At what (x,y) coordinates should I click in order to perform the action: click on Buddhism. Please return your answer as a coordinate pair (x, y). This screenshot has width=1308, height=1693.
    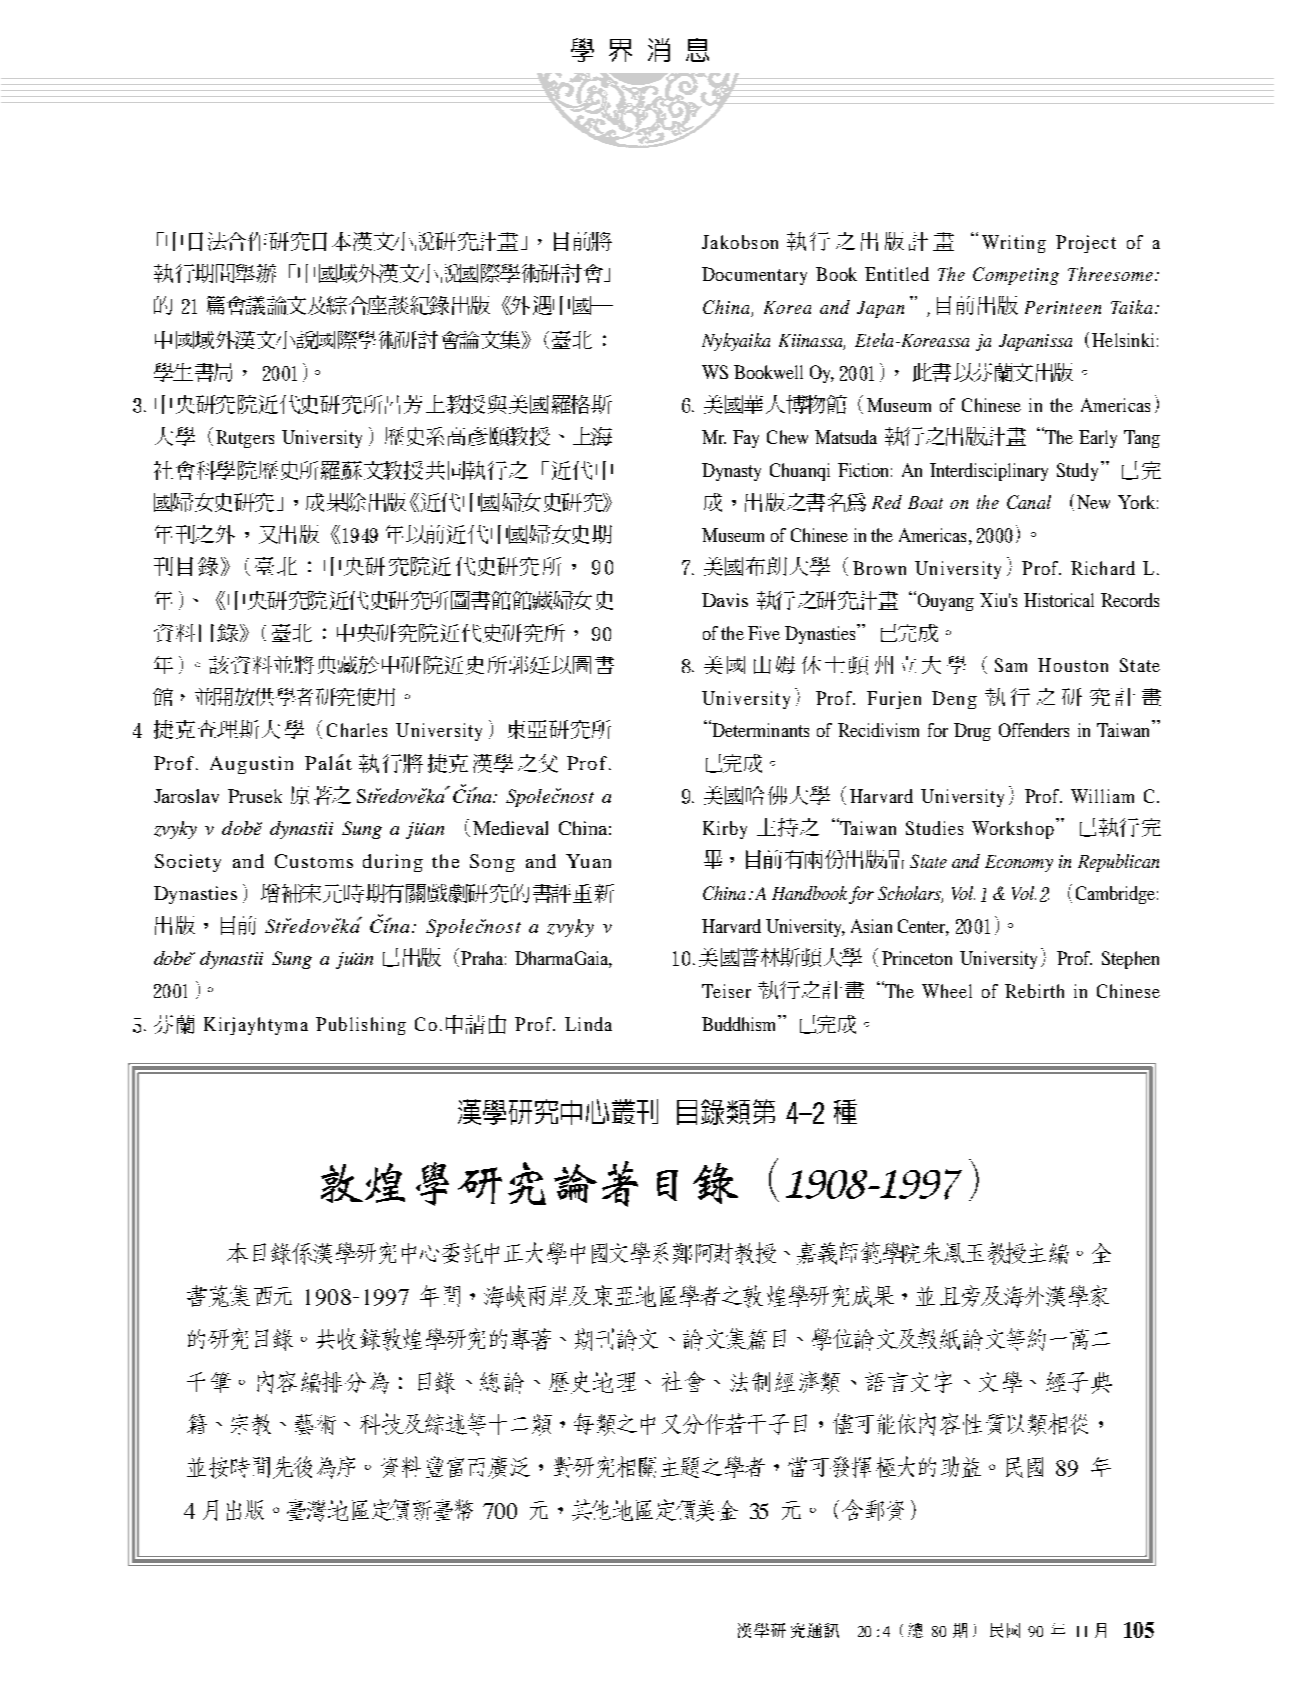
    Looking at the image, I should click on (740, 1023).
